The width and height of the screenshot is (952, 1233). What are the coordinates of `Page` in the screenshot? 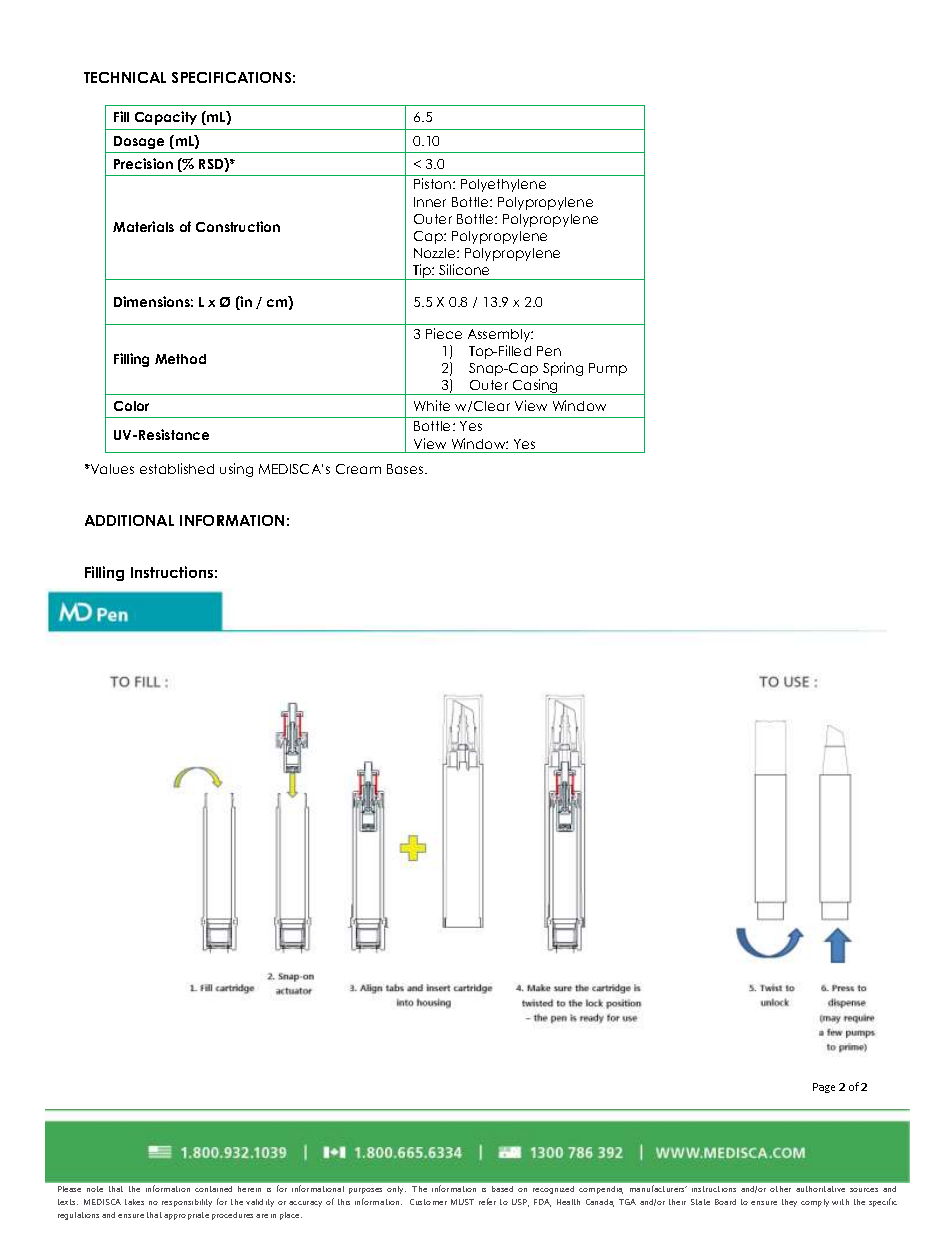 It's located at (824, 1088).
